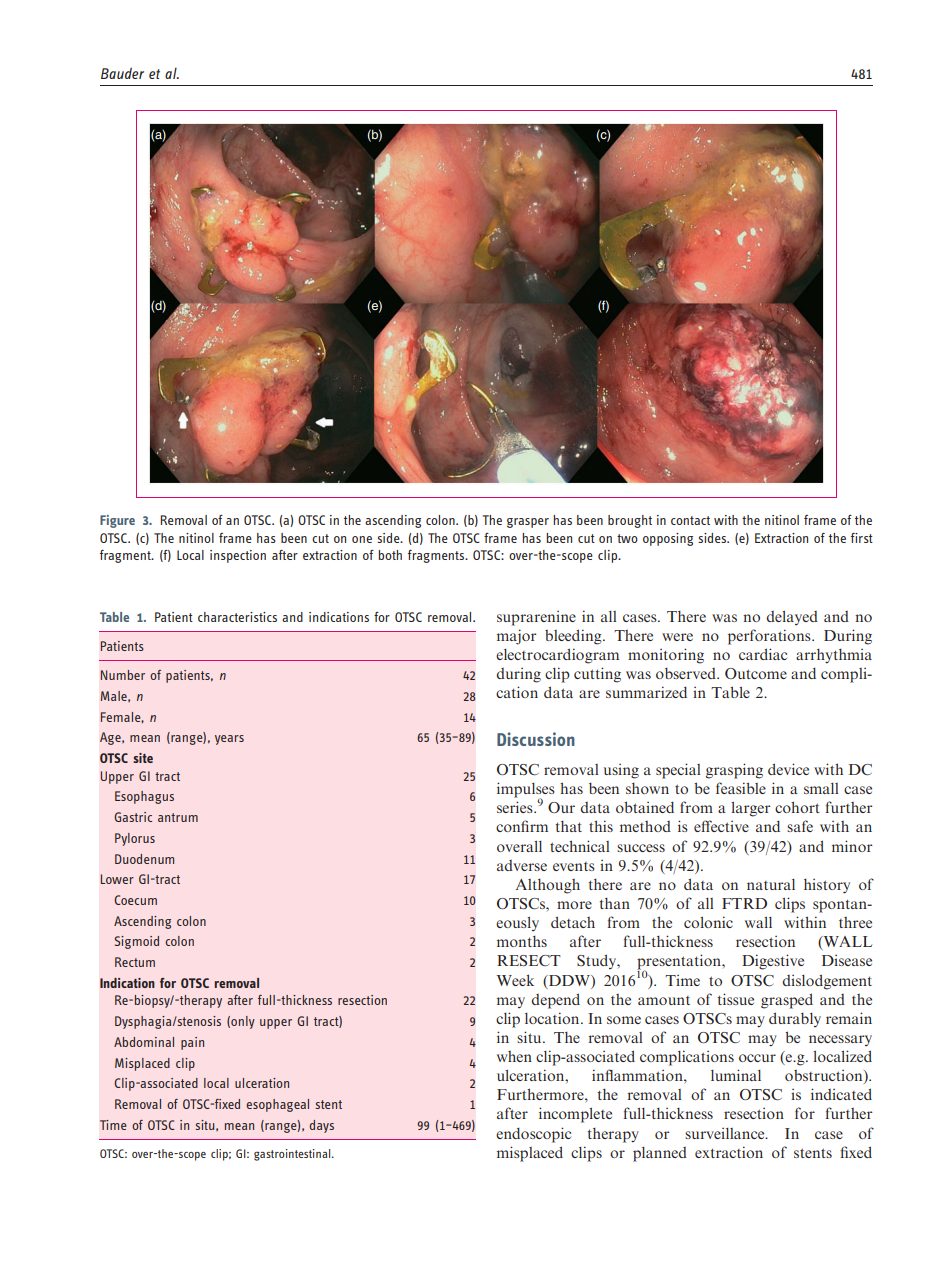  What do you see at coordinates (522, 941) in the document?
I see `months` at bounding box center [522, 941].
